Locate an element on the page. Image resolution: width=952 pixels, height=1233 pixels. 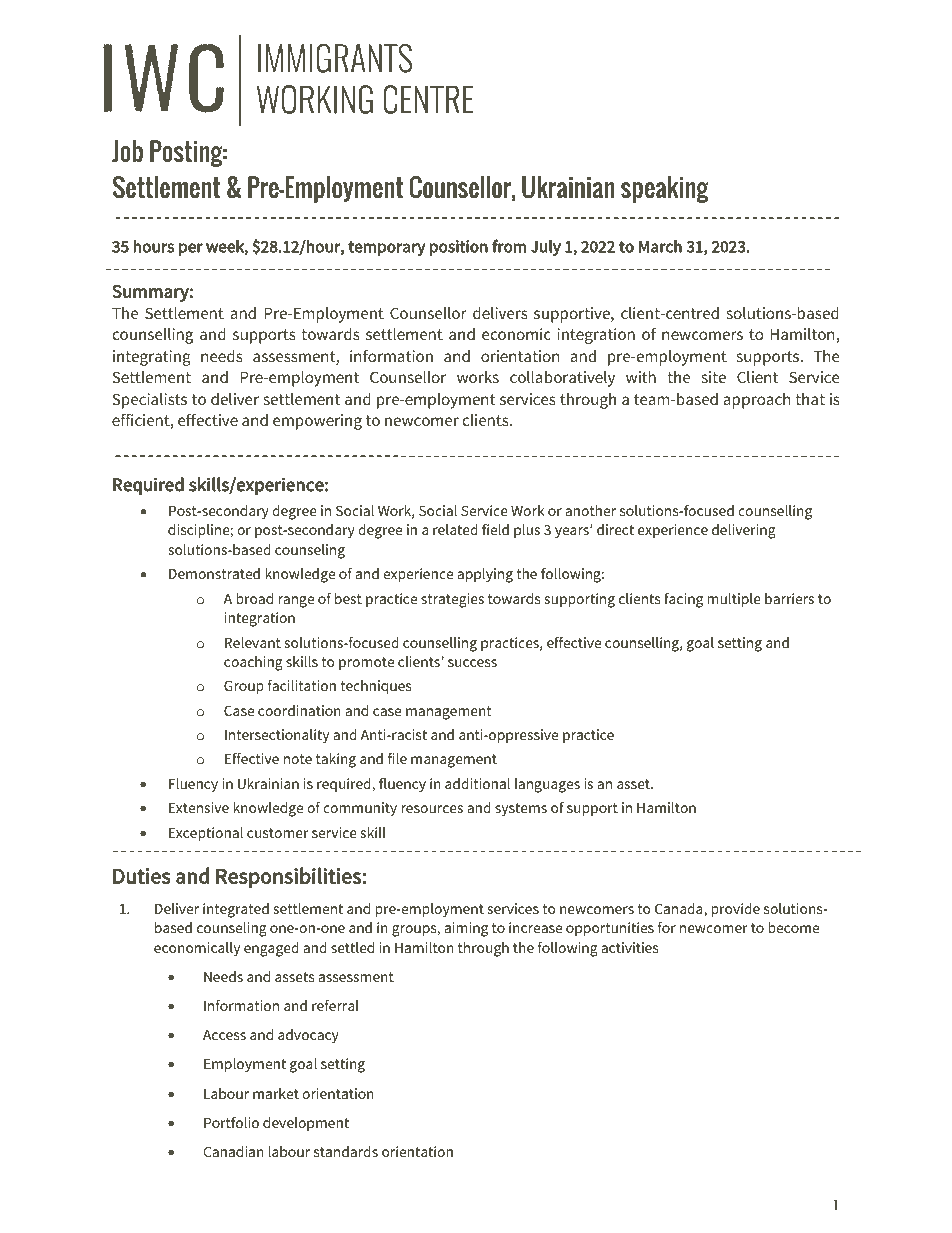
multiple is located at coordinates (734, 600).
